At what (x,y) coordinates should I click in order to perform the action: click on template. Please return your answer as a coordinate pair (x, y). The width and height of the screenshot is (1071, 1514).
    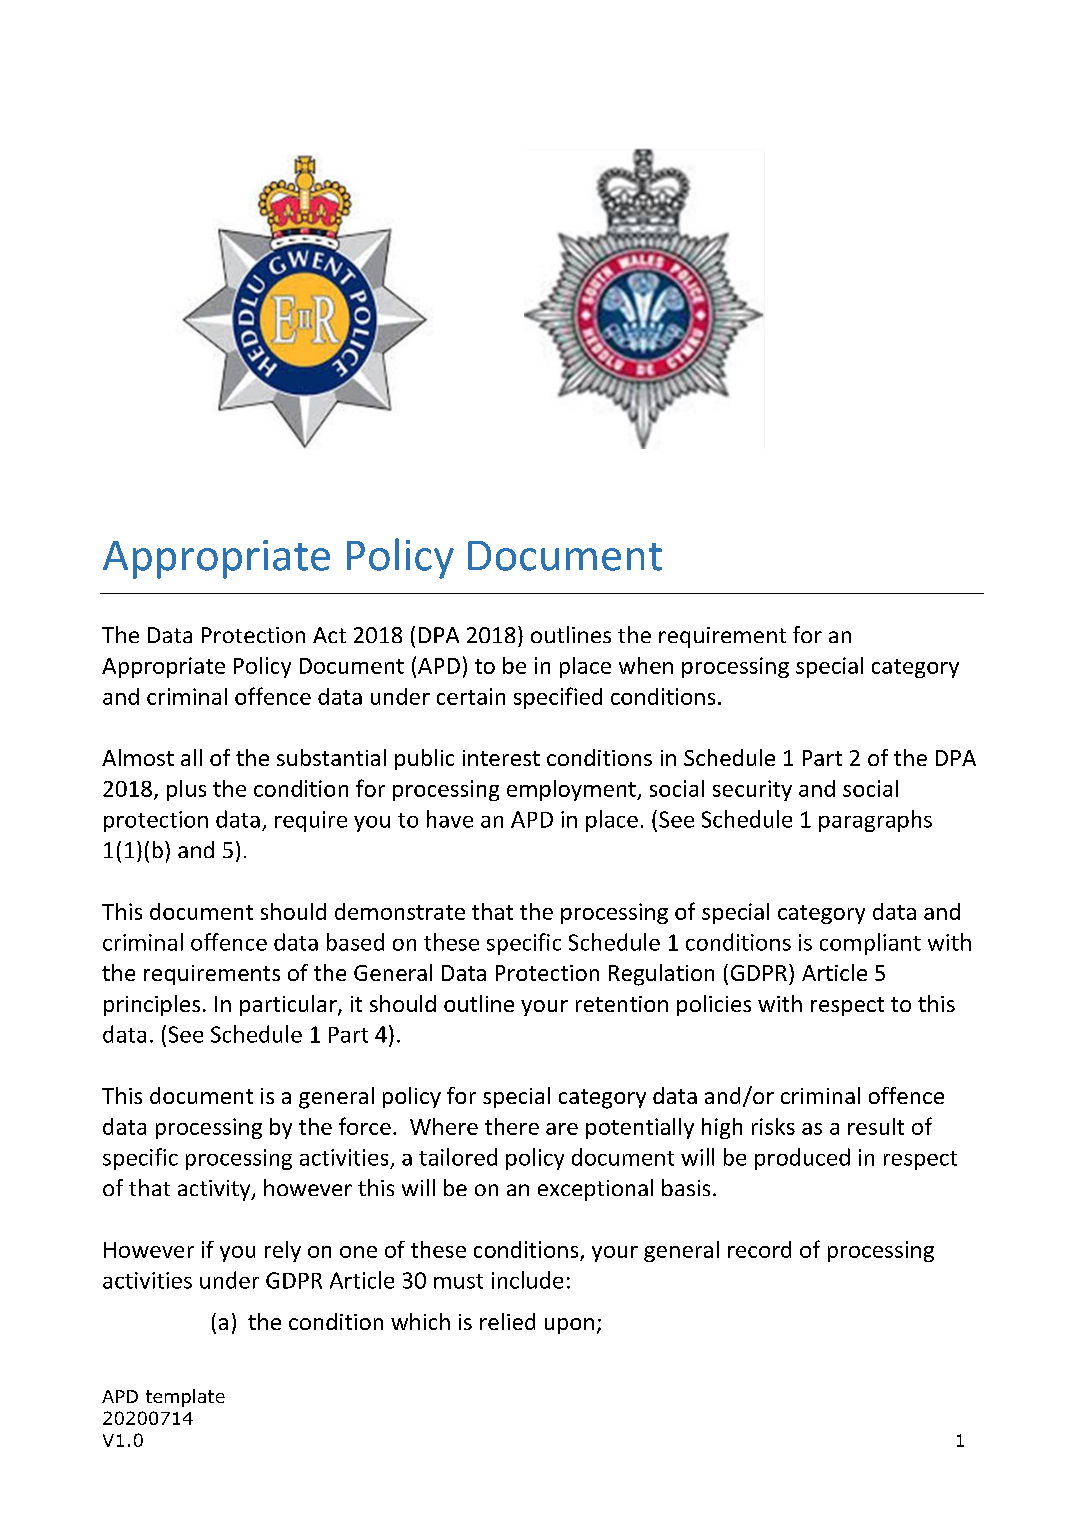
    Looking at the image, I should click on (185, 1398).
